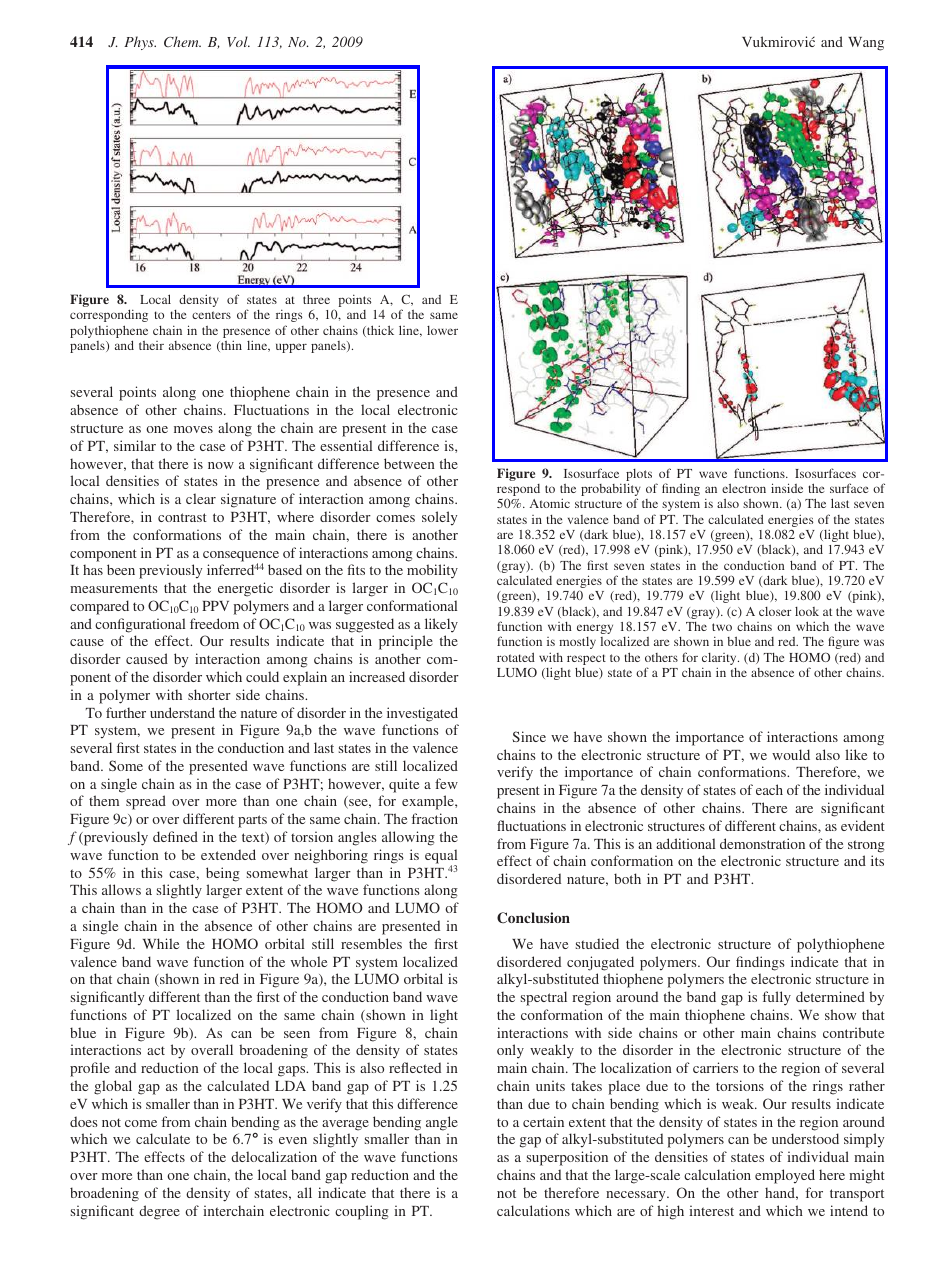  Describe the element at coordinates (435, 818) in the screenshot. I see `fraction` at that location.
